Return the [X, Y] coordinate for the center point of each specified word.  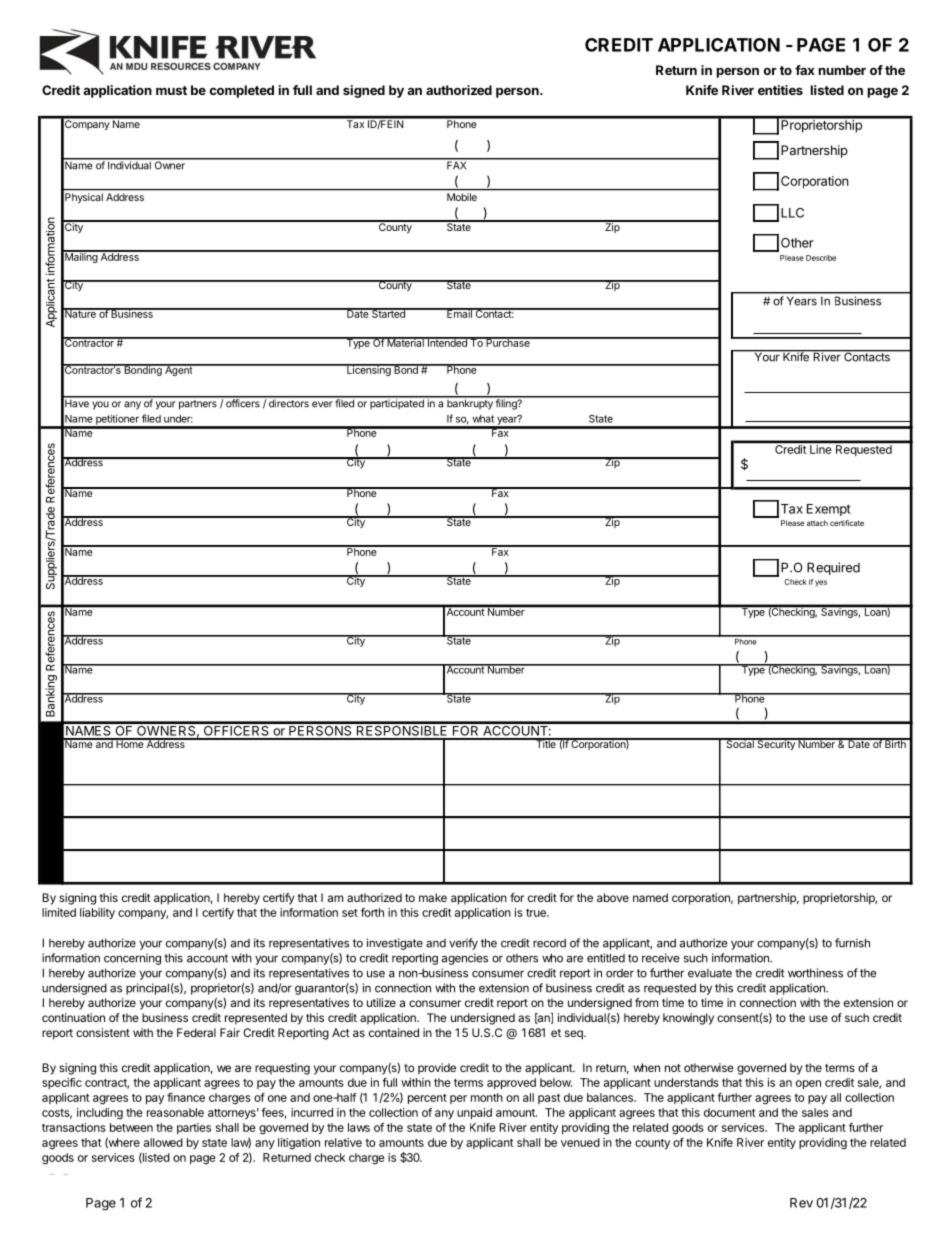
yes [821, 583]
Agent [179, 370]
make [433, 897]
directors [288, 402]
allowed [163, 1142]
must [171, 90]
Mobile [462, 197]
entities [780, 90]
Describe [821, 258]
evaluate [710, 973]
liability [97, 913]
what [483, 419]
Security [776, 744]
